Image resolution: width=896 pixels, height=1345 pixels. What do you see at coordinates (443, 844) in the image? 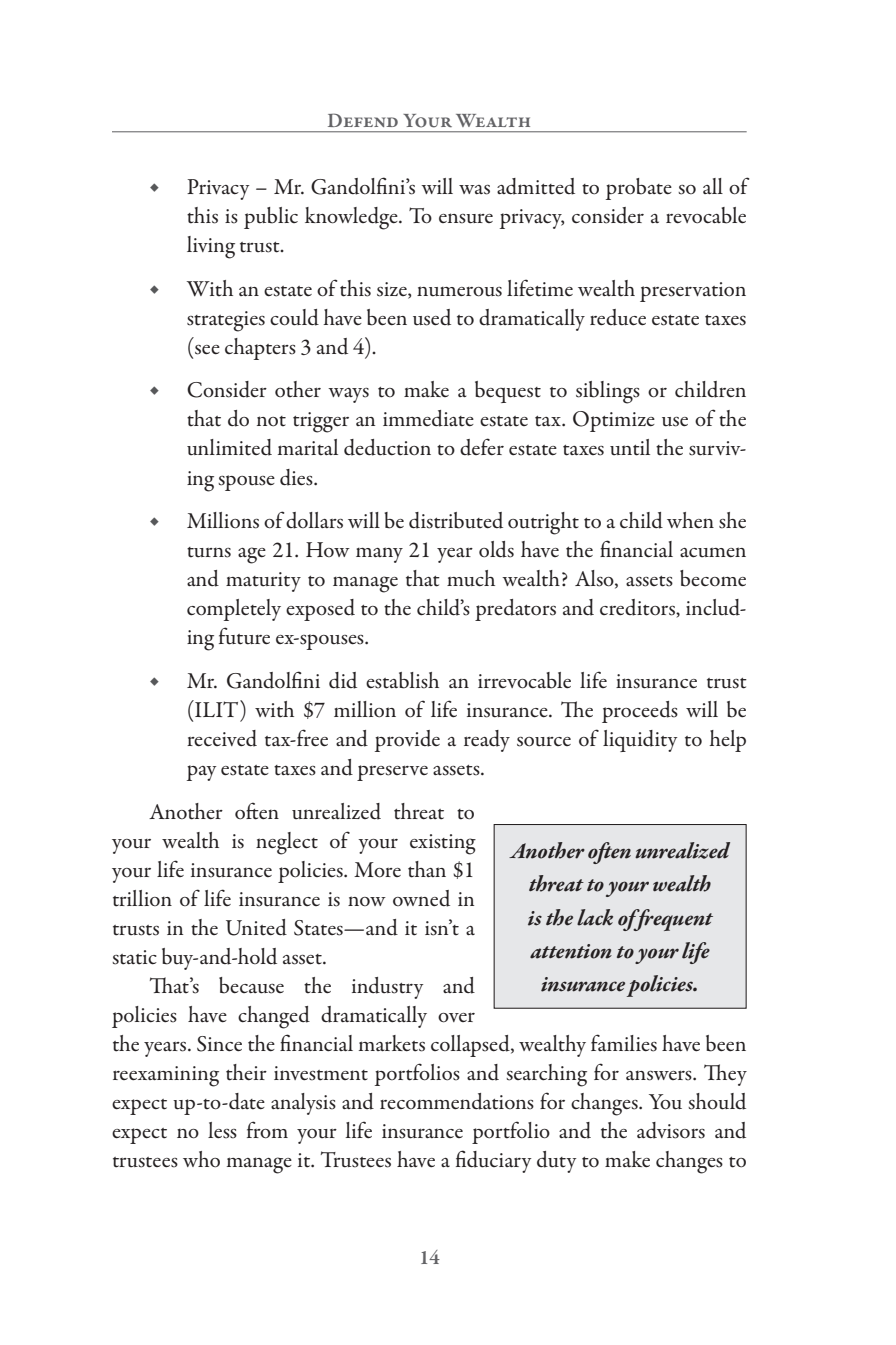
I see `existing` at bounding box center [443, 844].
